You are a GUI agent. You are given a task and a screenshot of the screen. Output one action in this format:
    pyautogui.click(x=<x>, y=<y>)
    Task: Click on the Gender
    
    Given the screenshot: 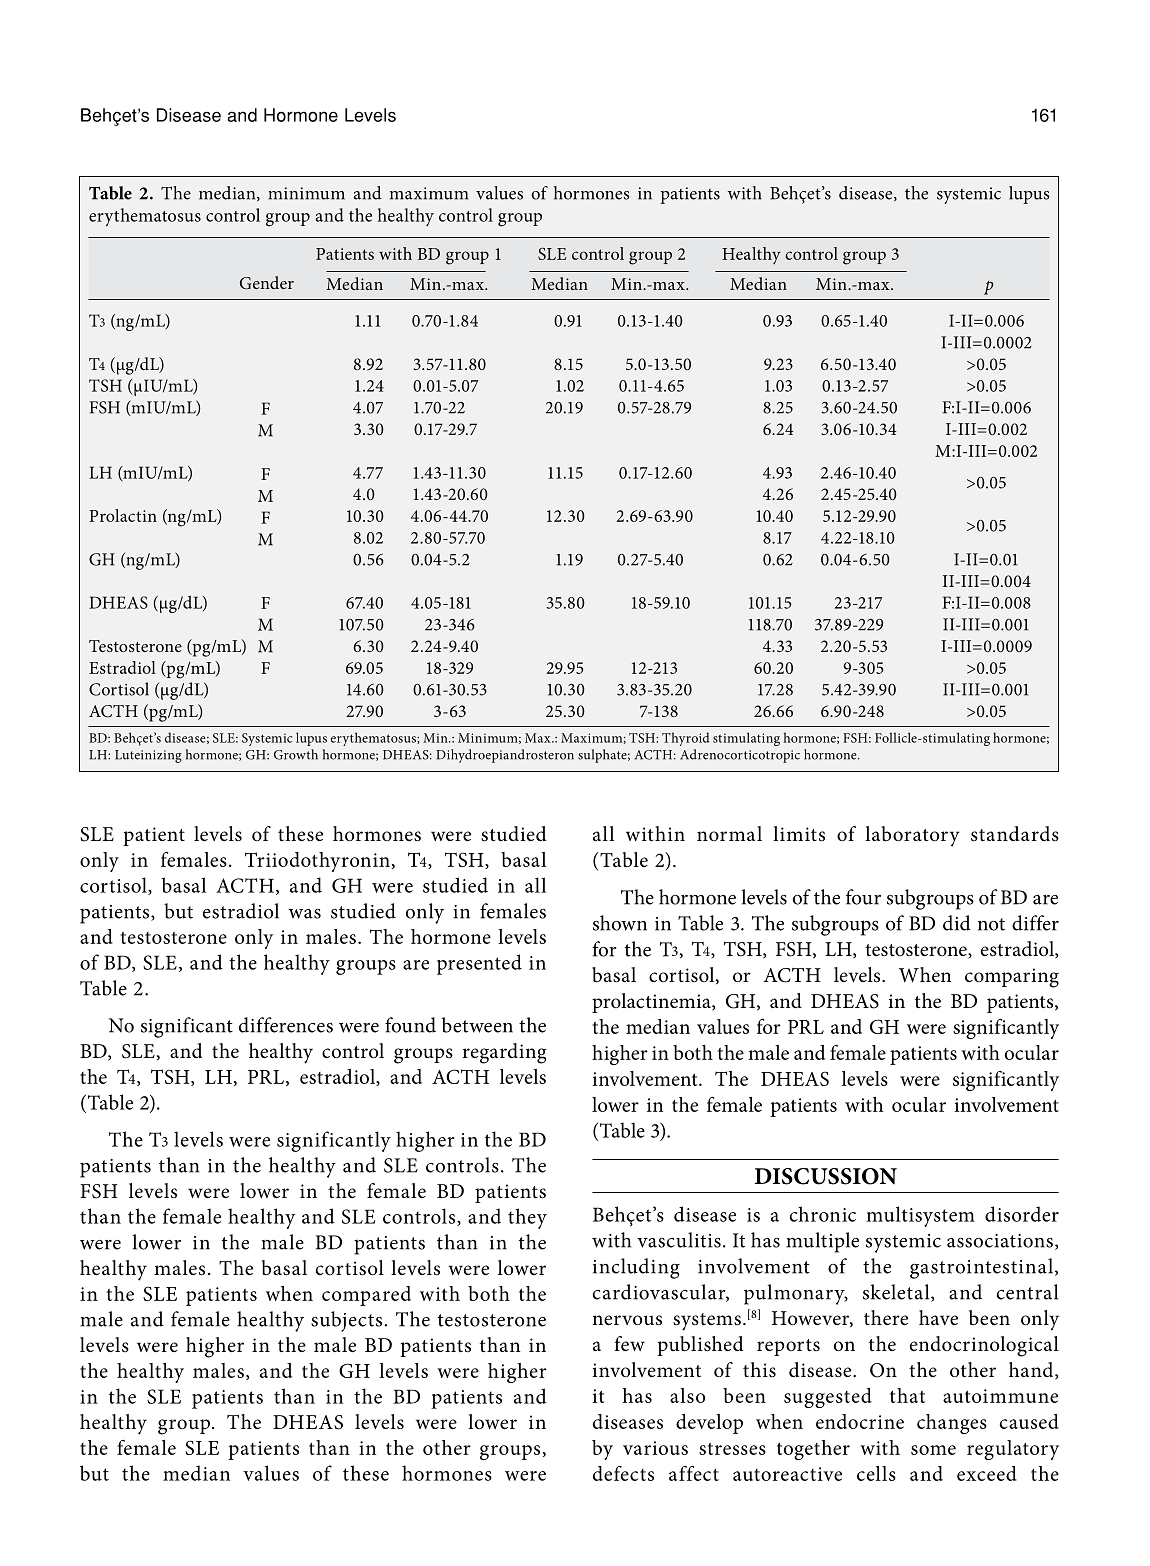 What is the action you would take?
    pyautogui.click(x=267, y=283)
